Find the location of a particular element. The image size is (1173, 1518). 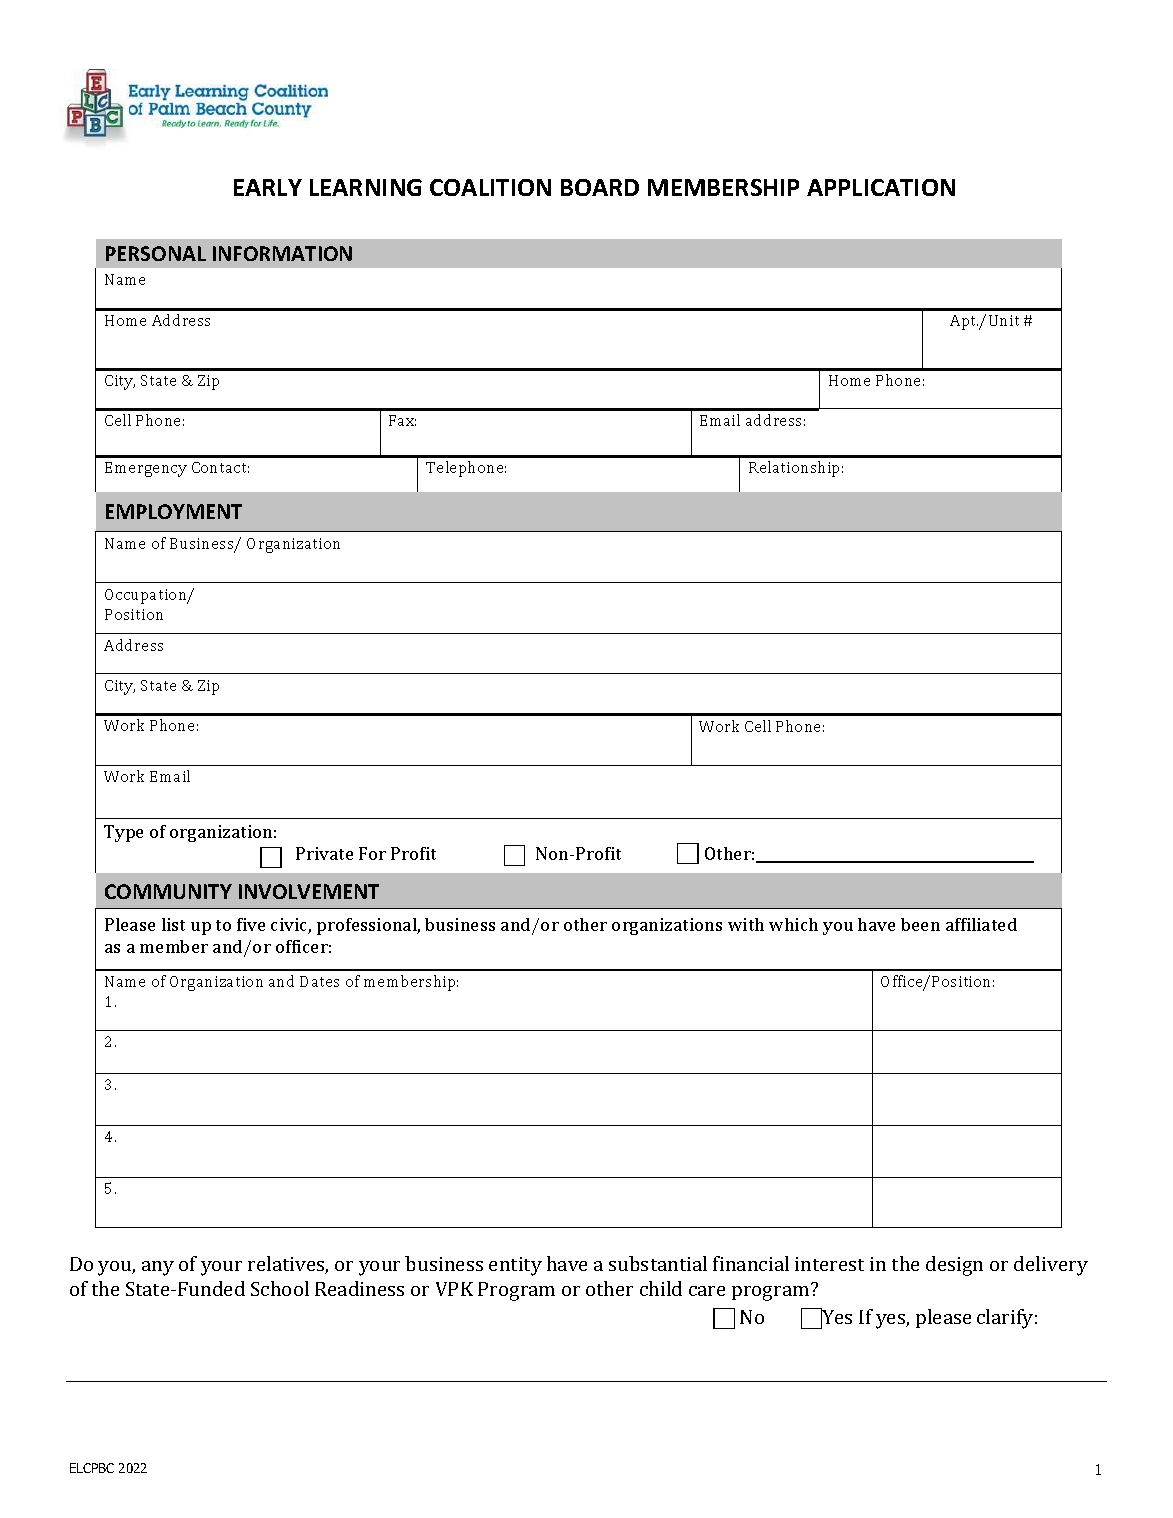

been is located at coordinates (920, 924).
